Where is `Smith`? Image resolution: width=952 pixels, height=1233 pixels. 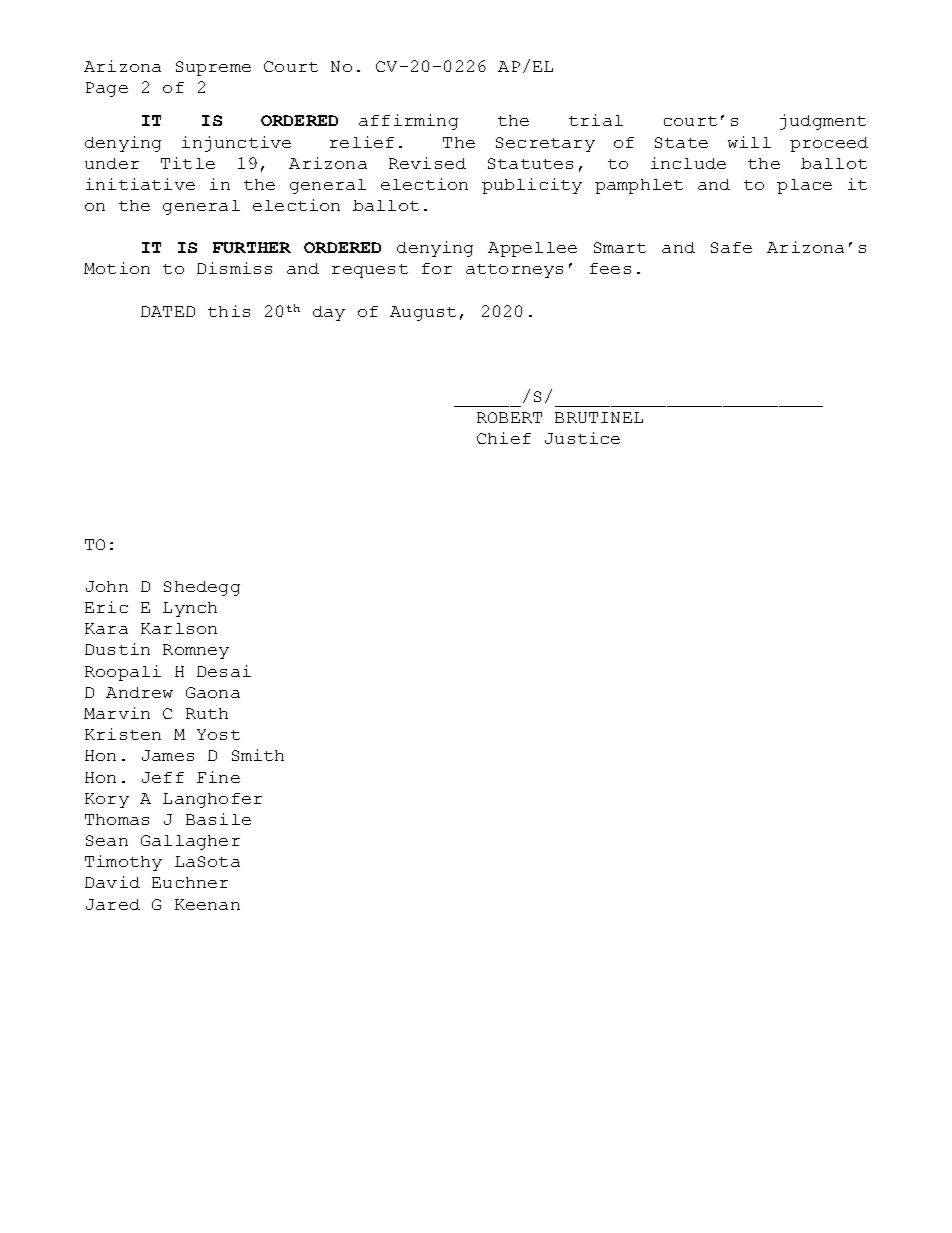 Smith is located at coordinates (258, 755).
